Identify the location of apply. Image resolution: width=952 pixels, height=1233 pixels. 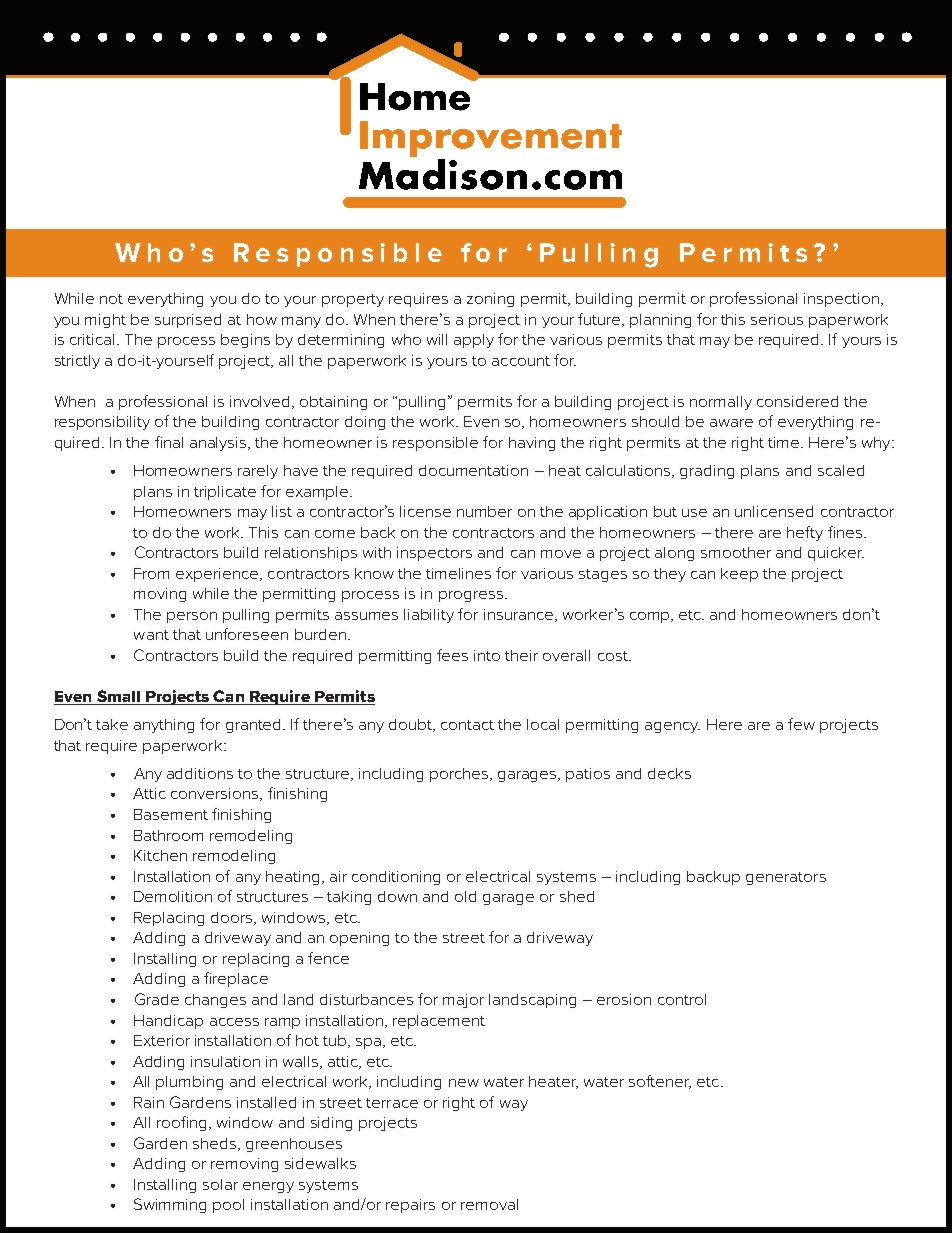
(474, 341).
